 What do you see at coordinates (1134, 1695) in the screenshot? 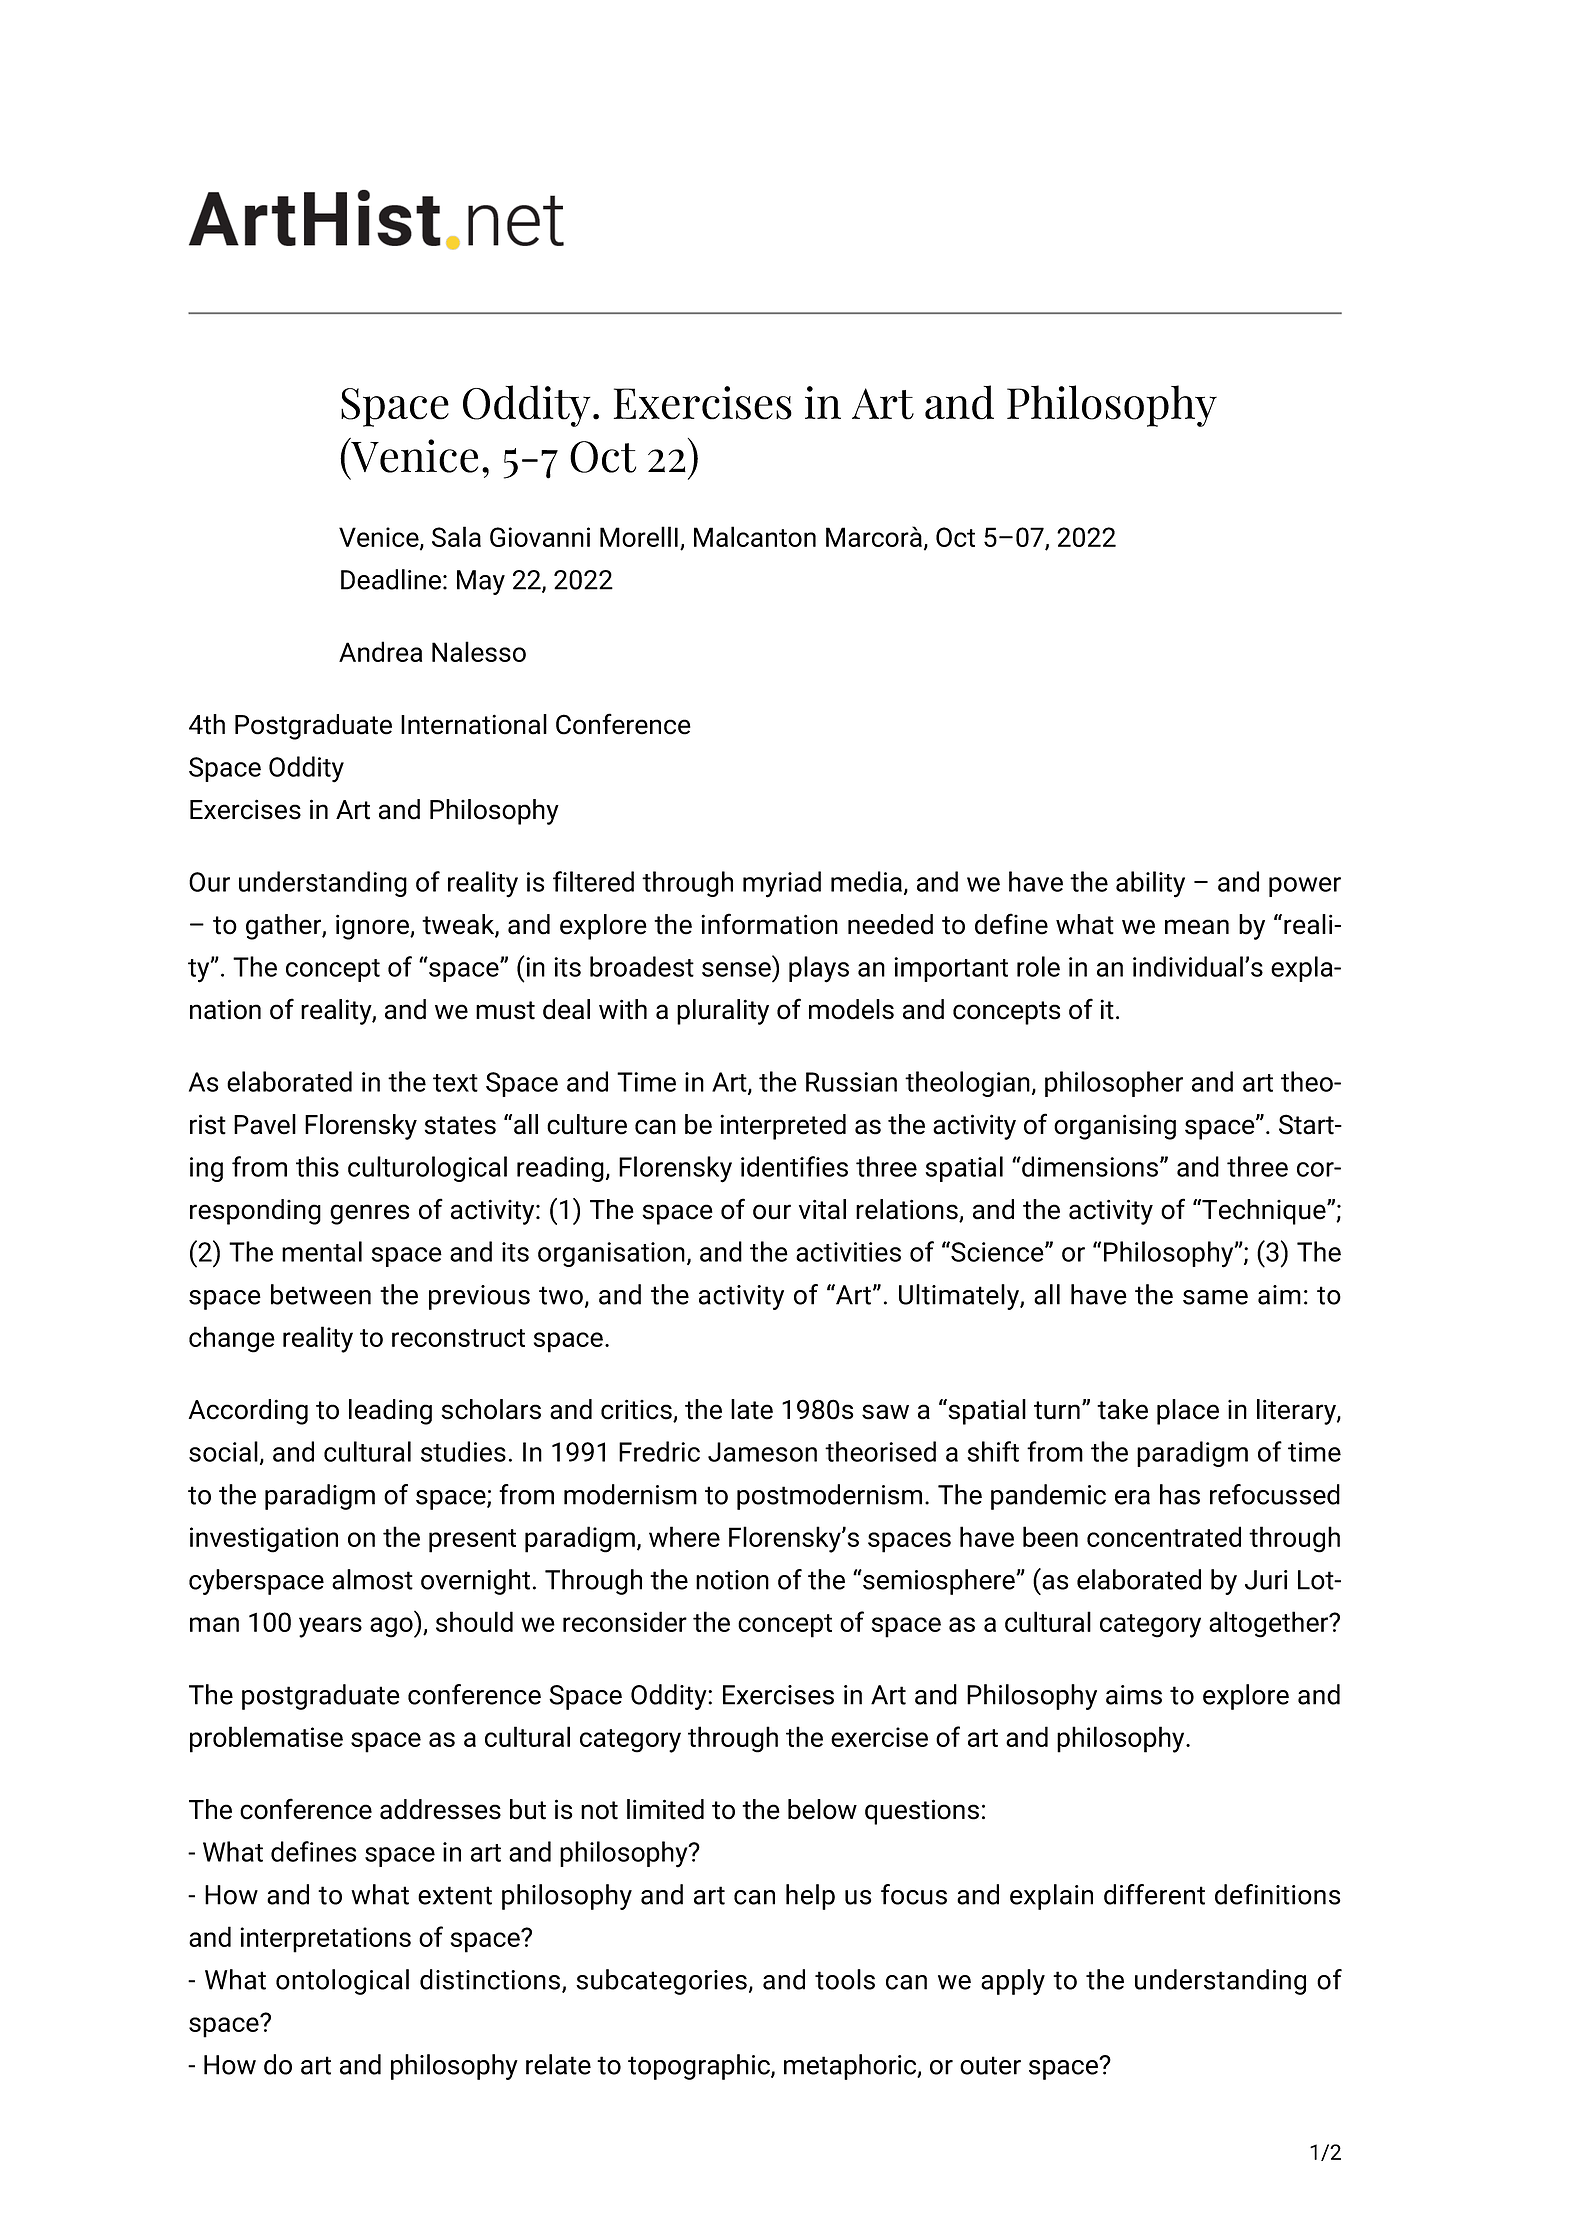
I see `aims` at bounding box center [1134, 1695].
